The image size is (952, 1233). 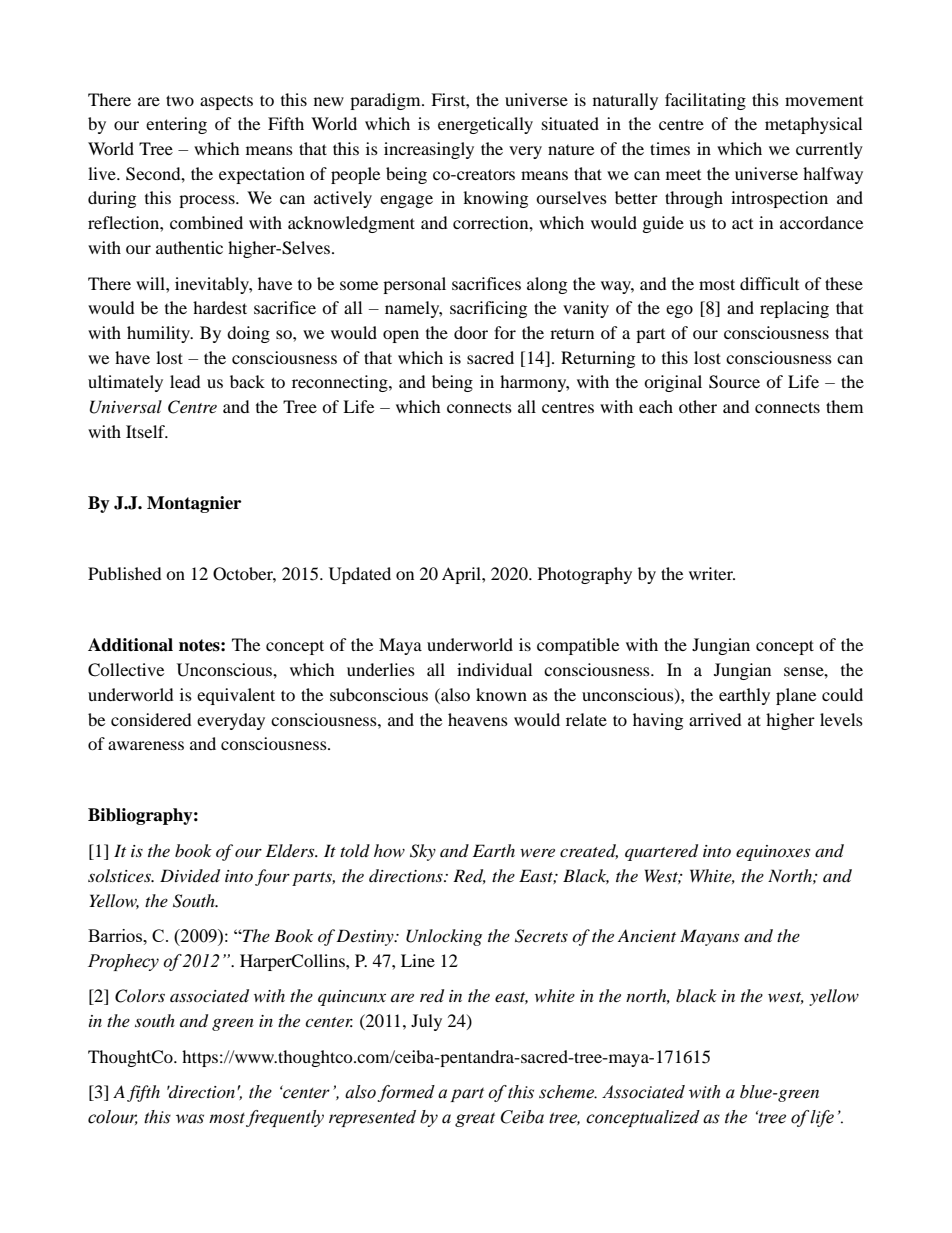 I want to click on writer, so click(x=712, y=573).
